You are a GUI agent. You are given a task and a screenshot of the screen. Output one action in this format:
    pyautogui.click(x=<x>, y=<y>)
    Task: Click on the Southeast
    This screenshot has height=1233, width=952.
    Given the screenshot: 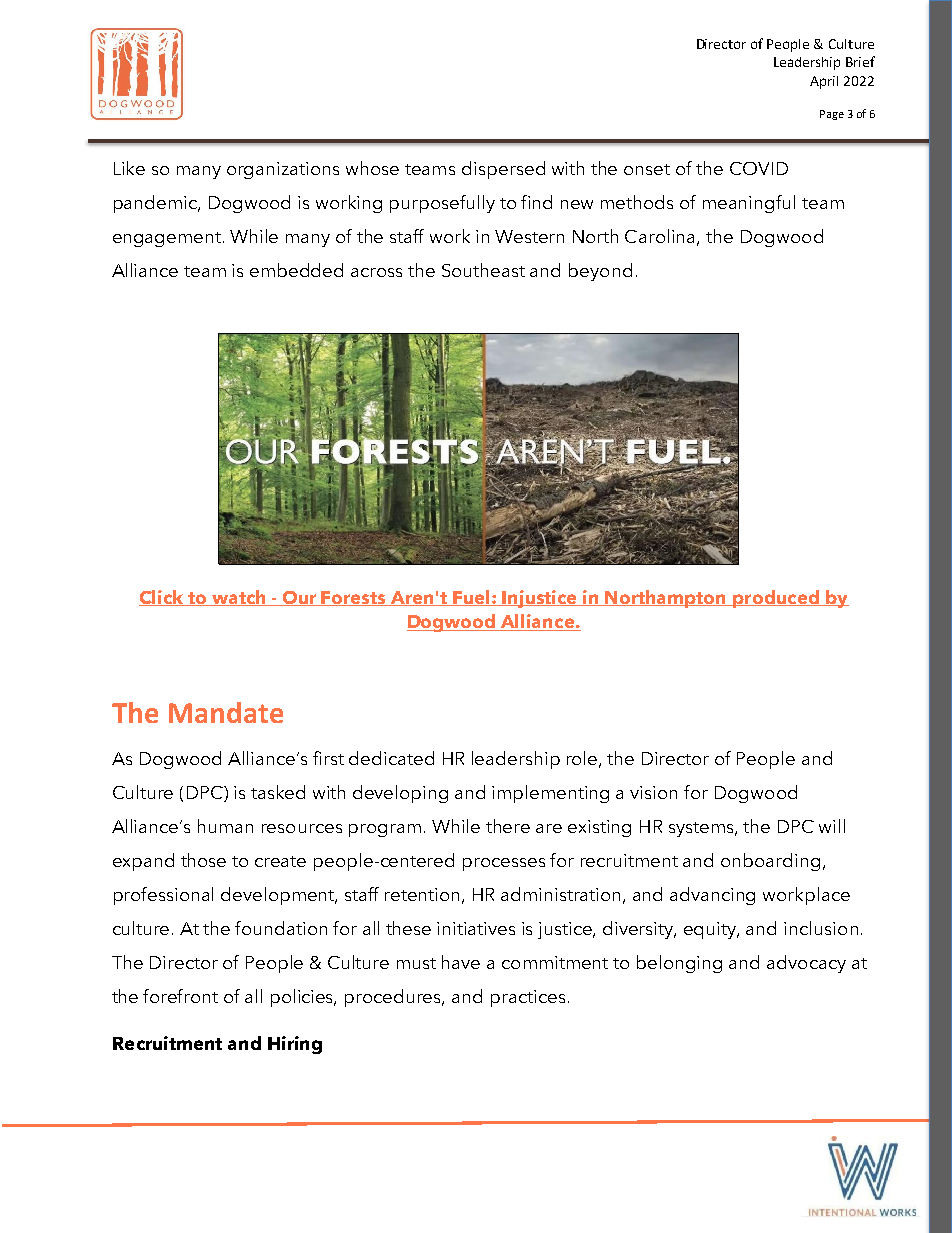 What is the action you would take?
    pyautogui.click(x=483, y=270)
